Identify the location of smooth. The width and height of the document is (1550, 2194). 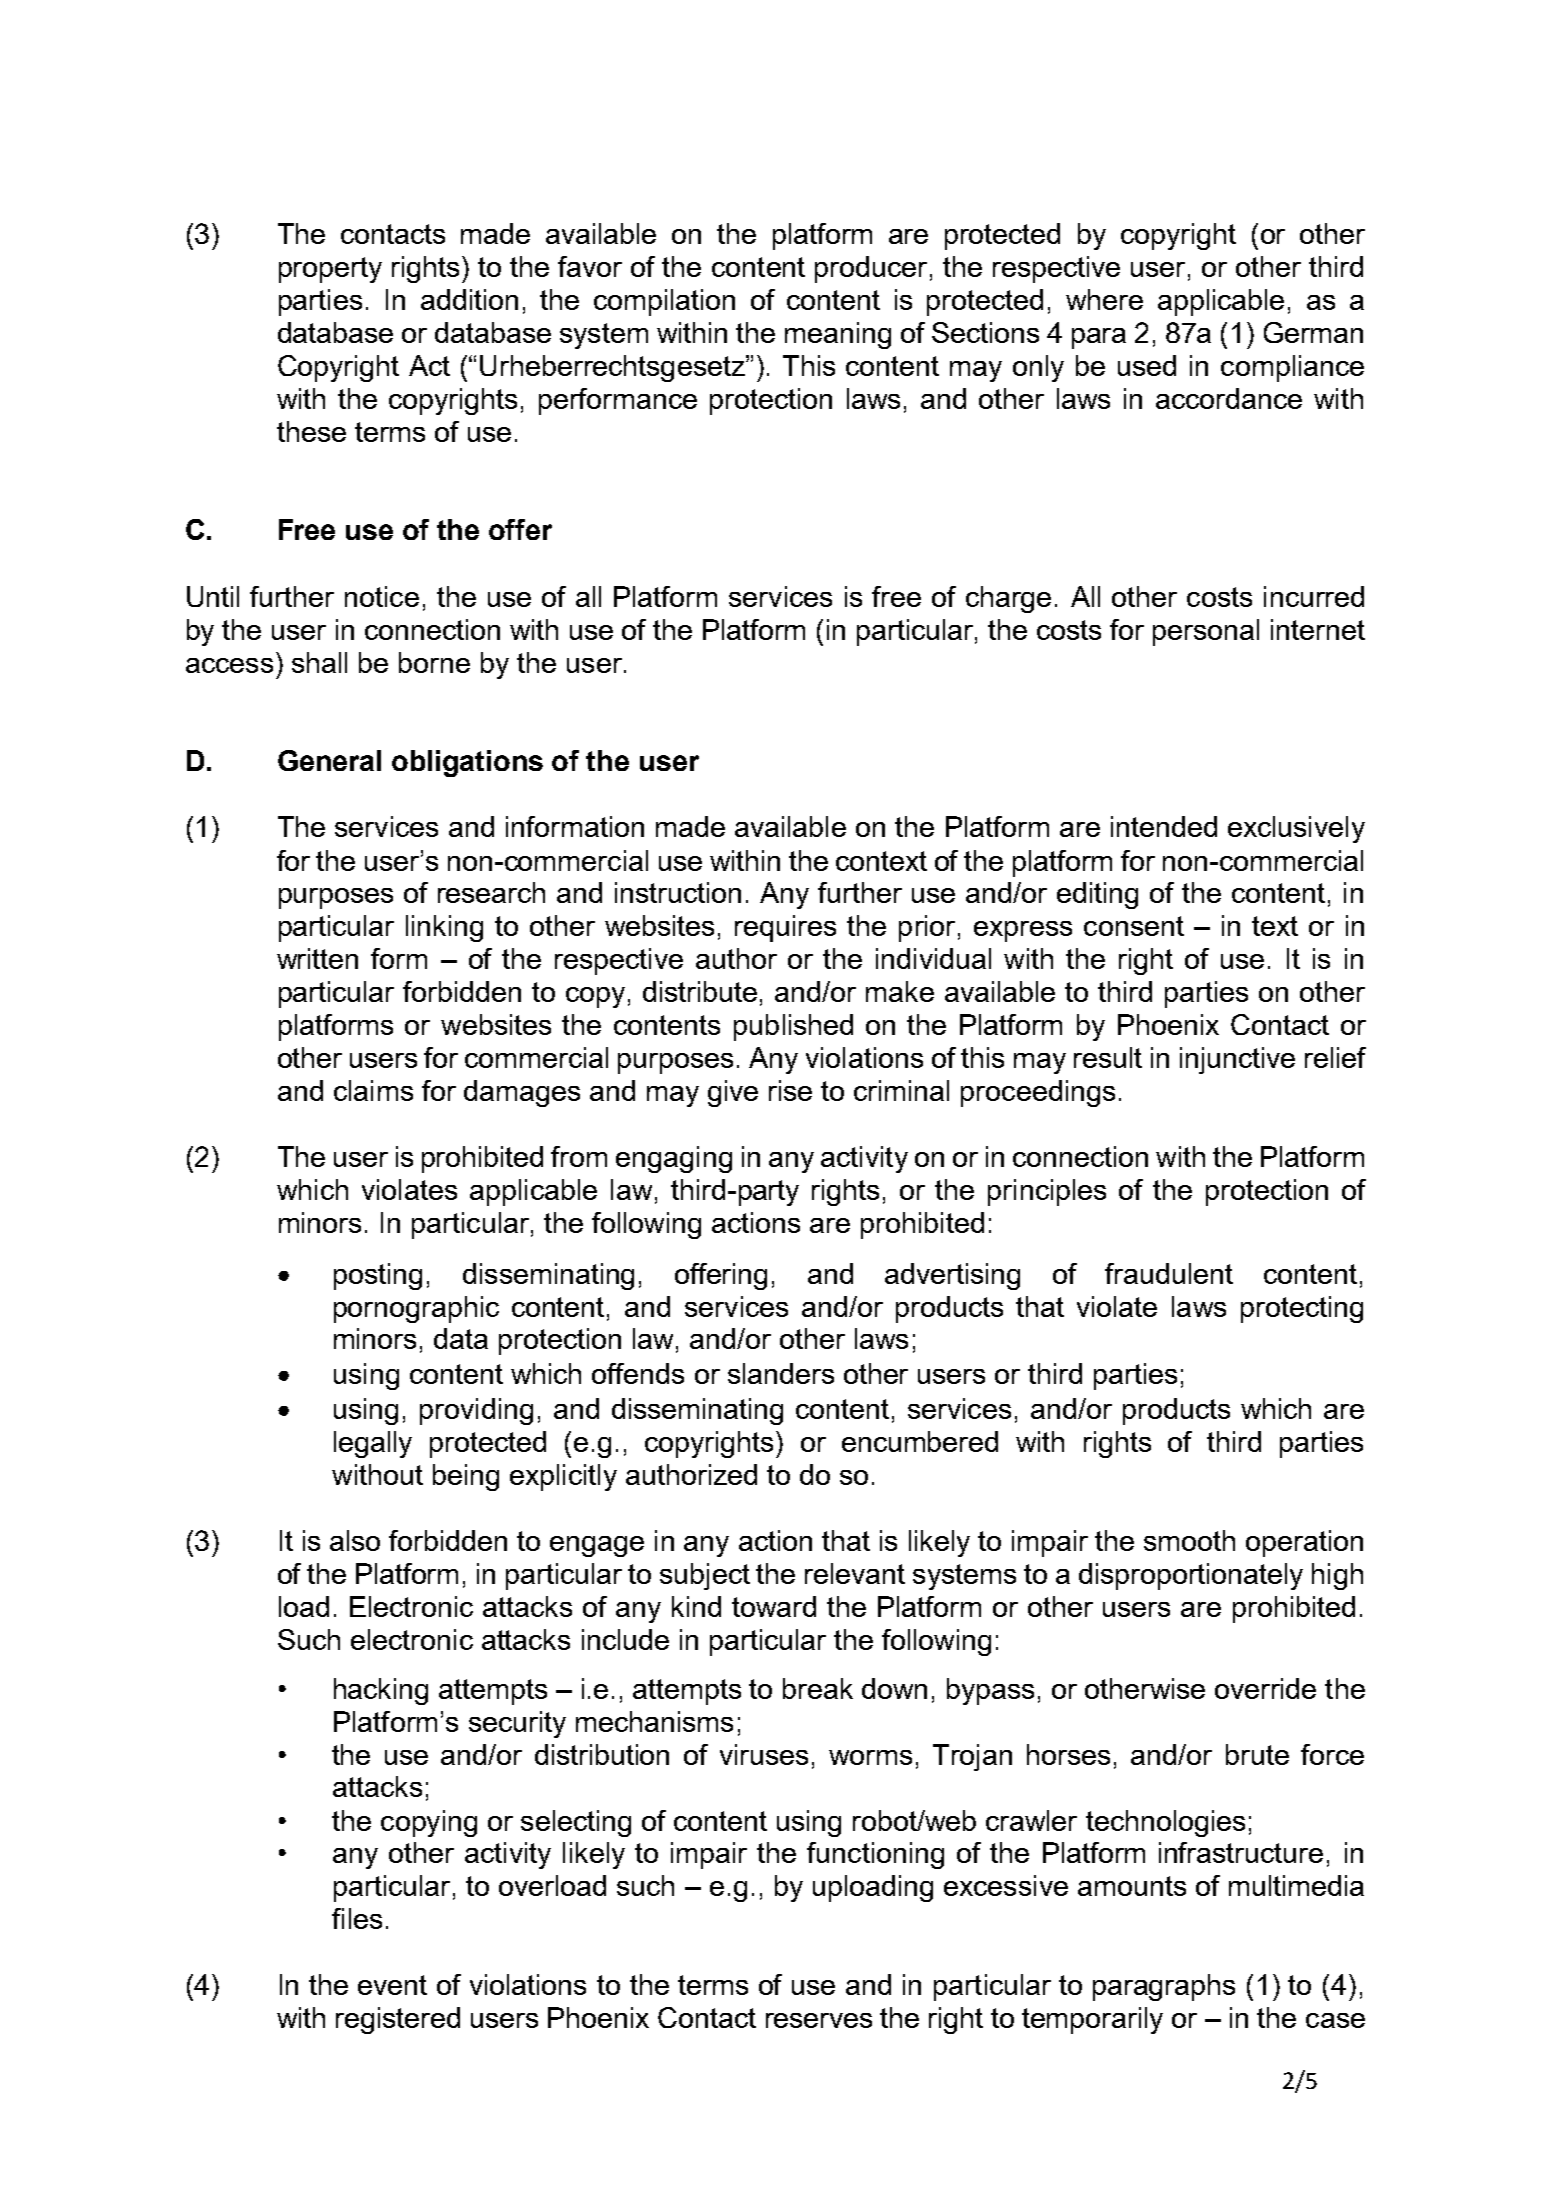
(1189, 1540).
